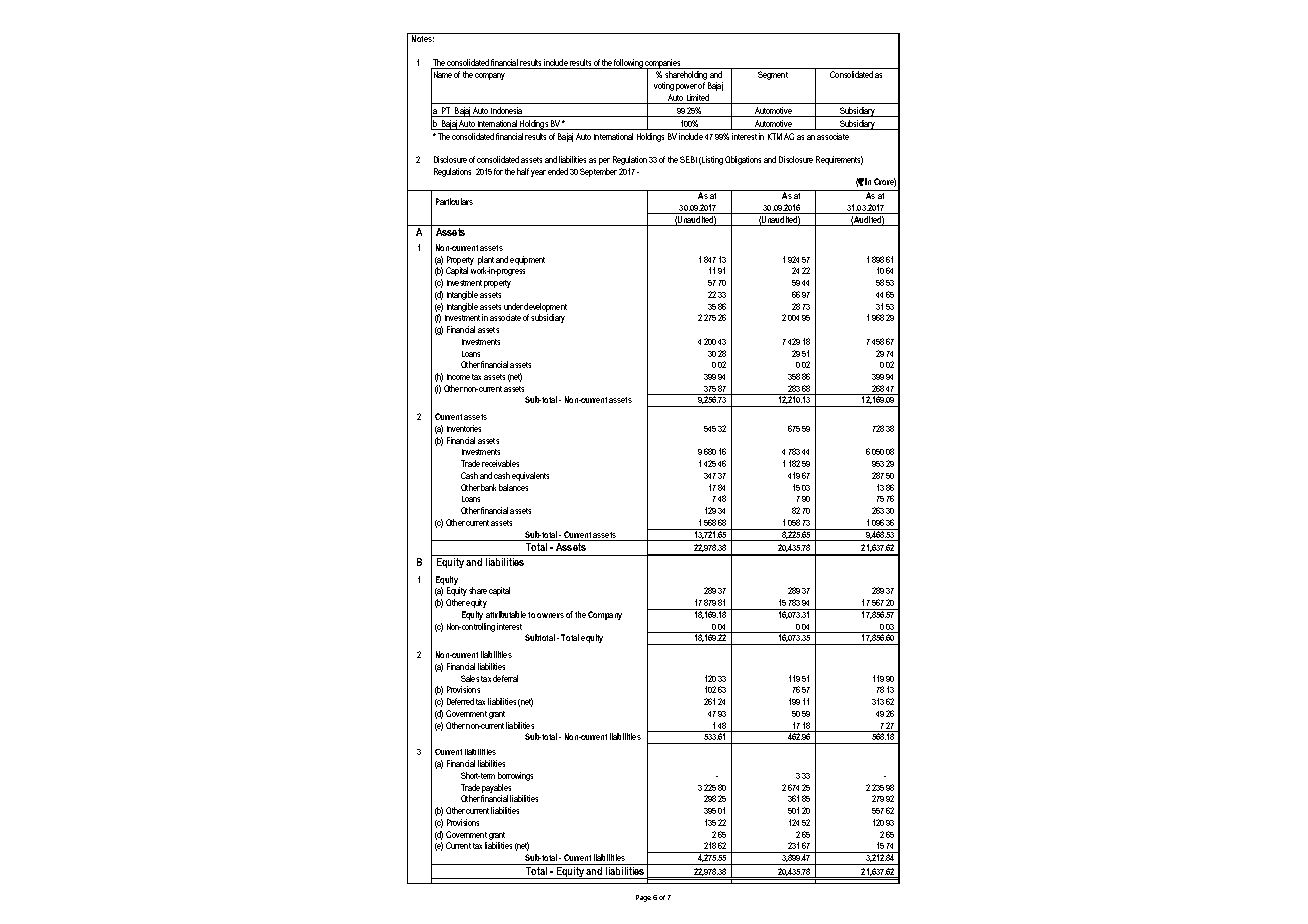 This image has height=924, width=1308. Describe the element at coordinates (773, 75) in the image. I see `Segment` at that location.
